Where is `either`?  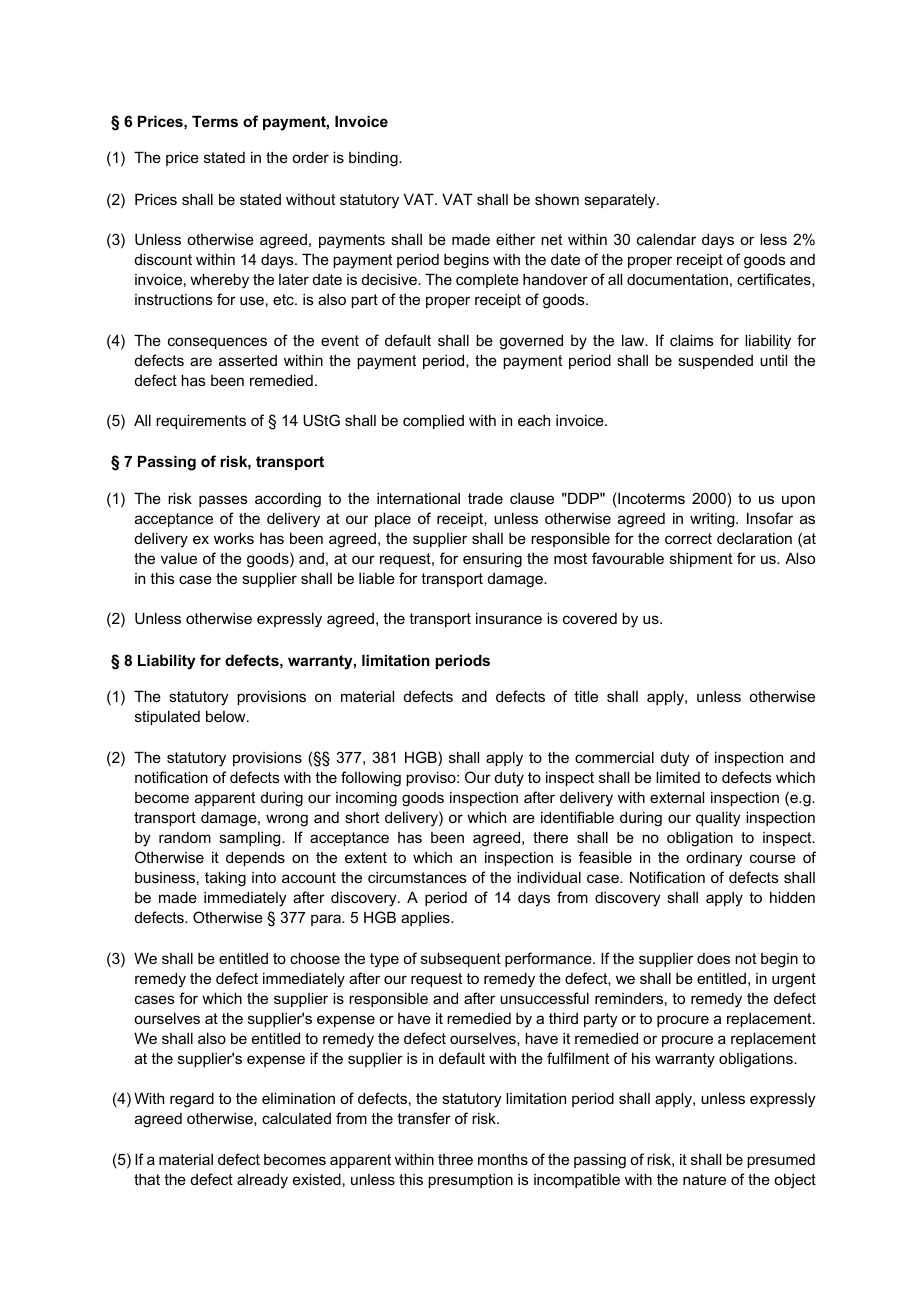 either is located at coordinates (515, 239).
